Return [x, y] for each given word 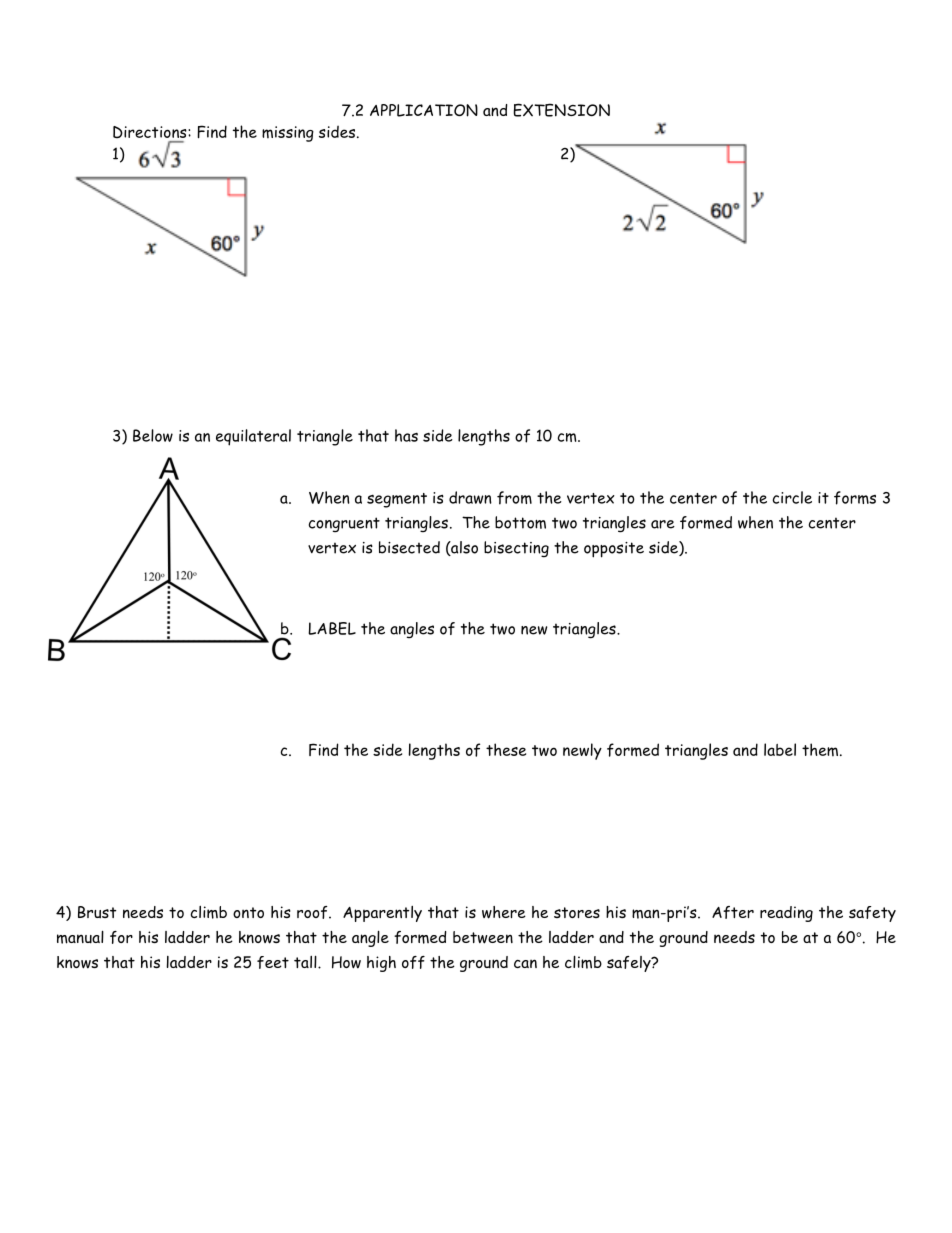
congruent [344, 524]
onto [248, 912]
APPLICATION [424, 110]
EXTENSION [561, 110]
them [820, 750]
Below [153, 435]
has [406, 435]
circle [792, 497]
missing [288, 134]
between [483, 937]
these [506, 749]
